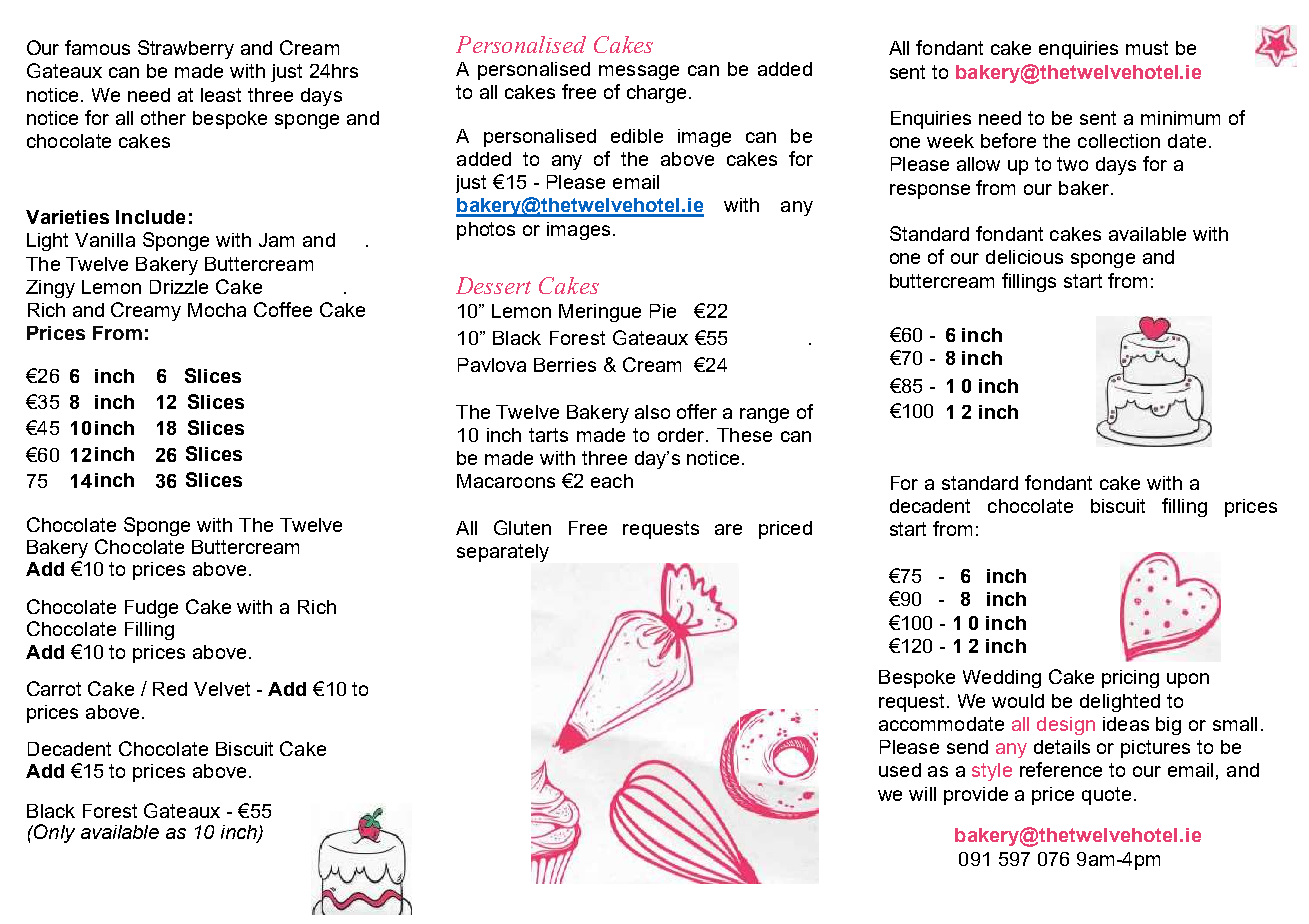 The width and height of the page is (1309, 924). I want to click on pricing, so click(1130, 679).
